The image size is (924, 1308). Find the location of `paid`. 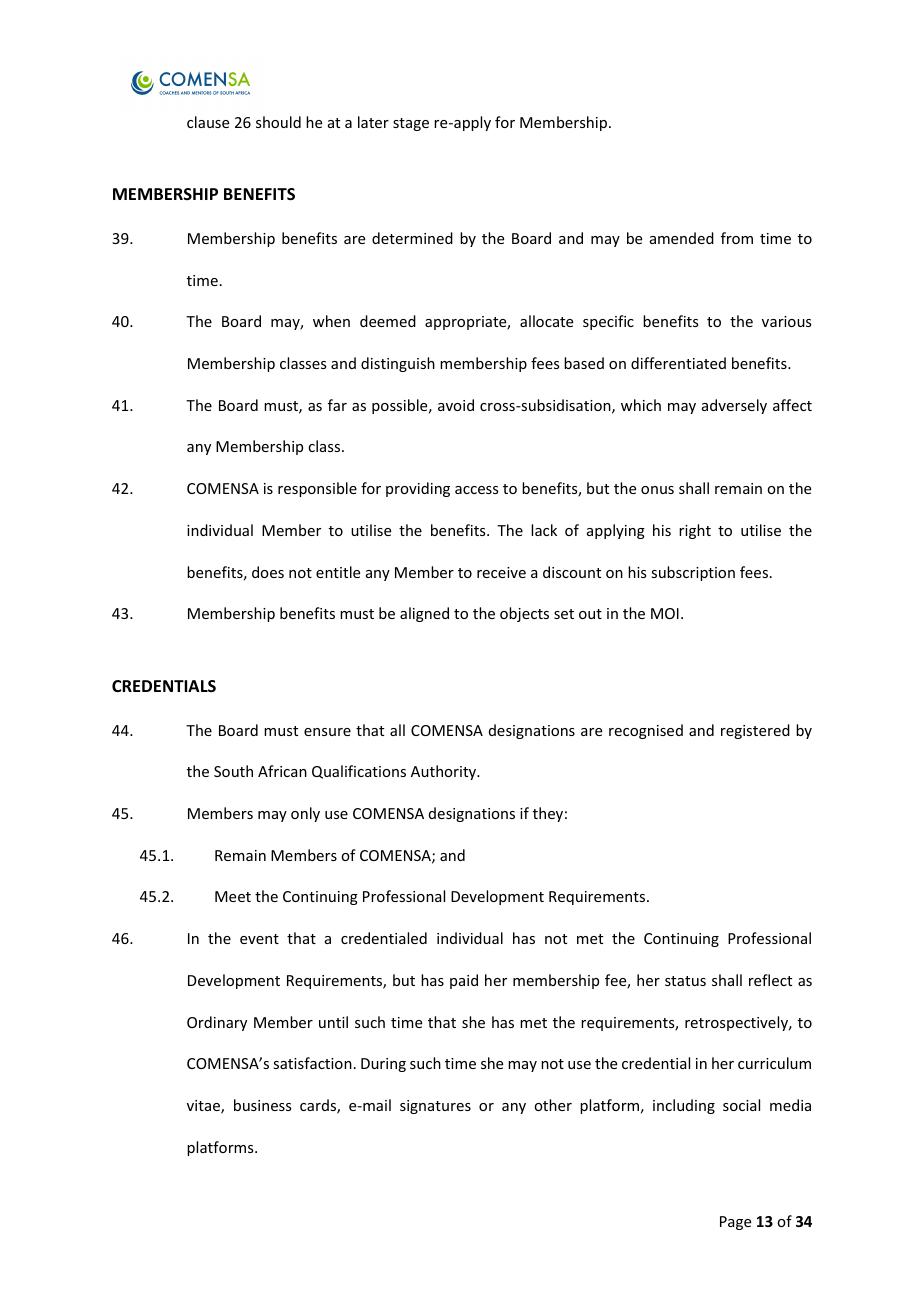

paid is located at coordinates (464, 981).
